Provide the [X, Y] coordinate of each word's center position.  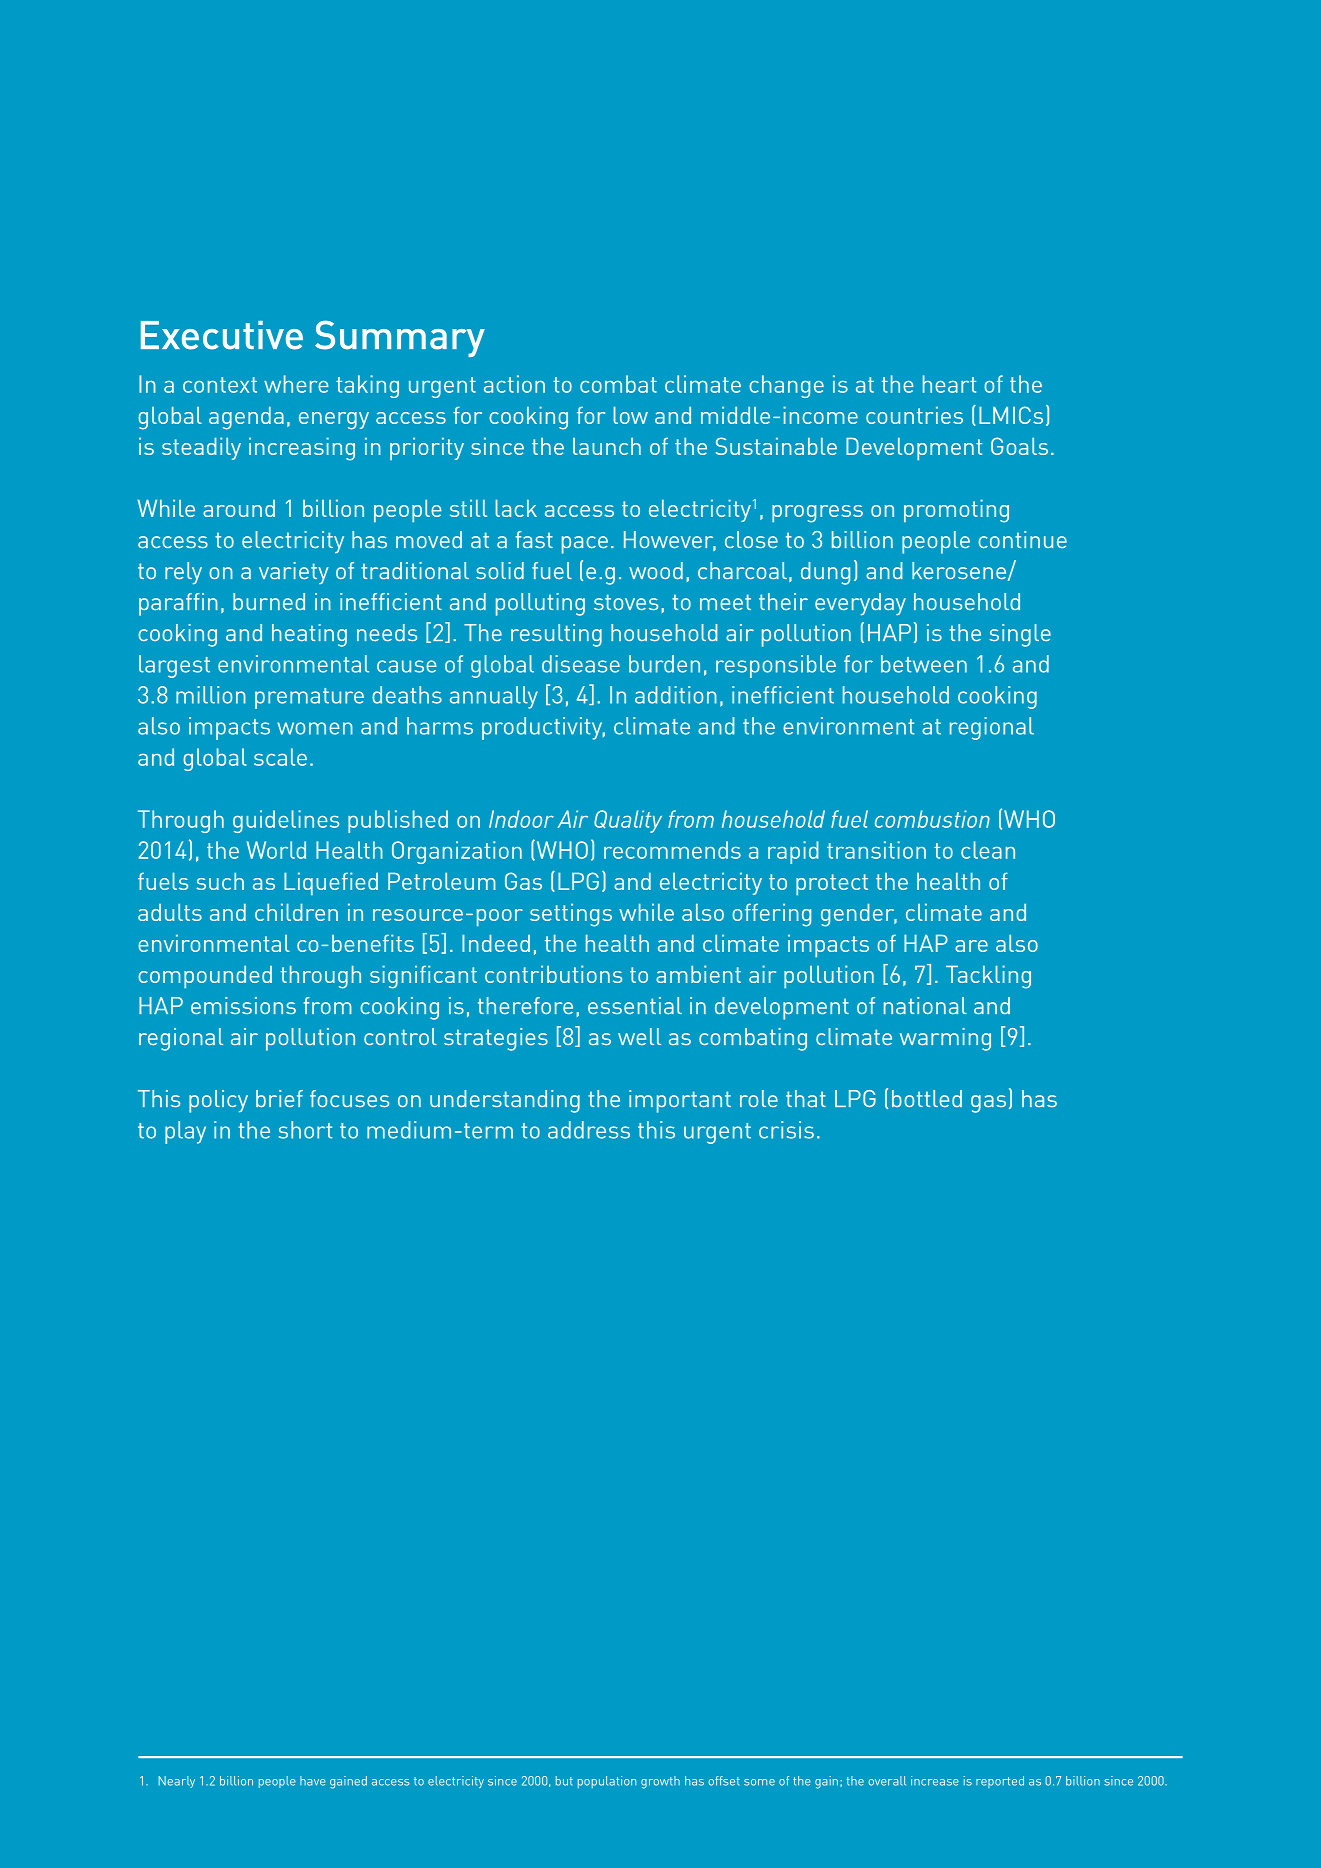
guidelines [286, 821]
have [313, 1781]
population [607, 1782]
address [589, 1130]
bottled [927, 1098]
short [305, 1130]
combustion [932, 819]
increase [935, 1781]
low [630, 415]
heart [949, 384]
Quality [628, 821]
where [296, 384]
